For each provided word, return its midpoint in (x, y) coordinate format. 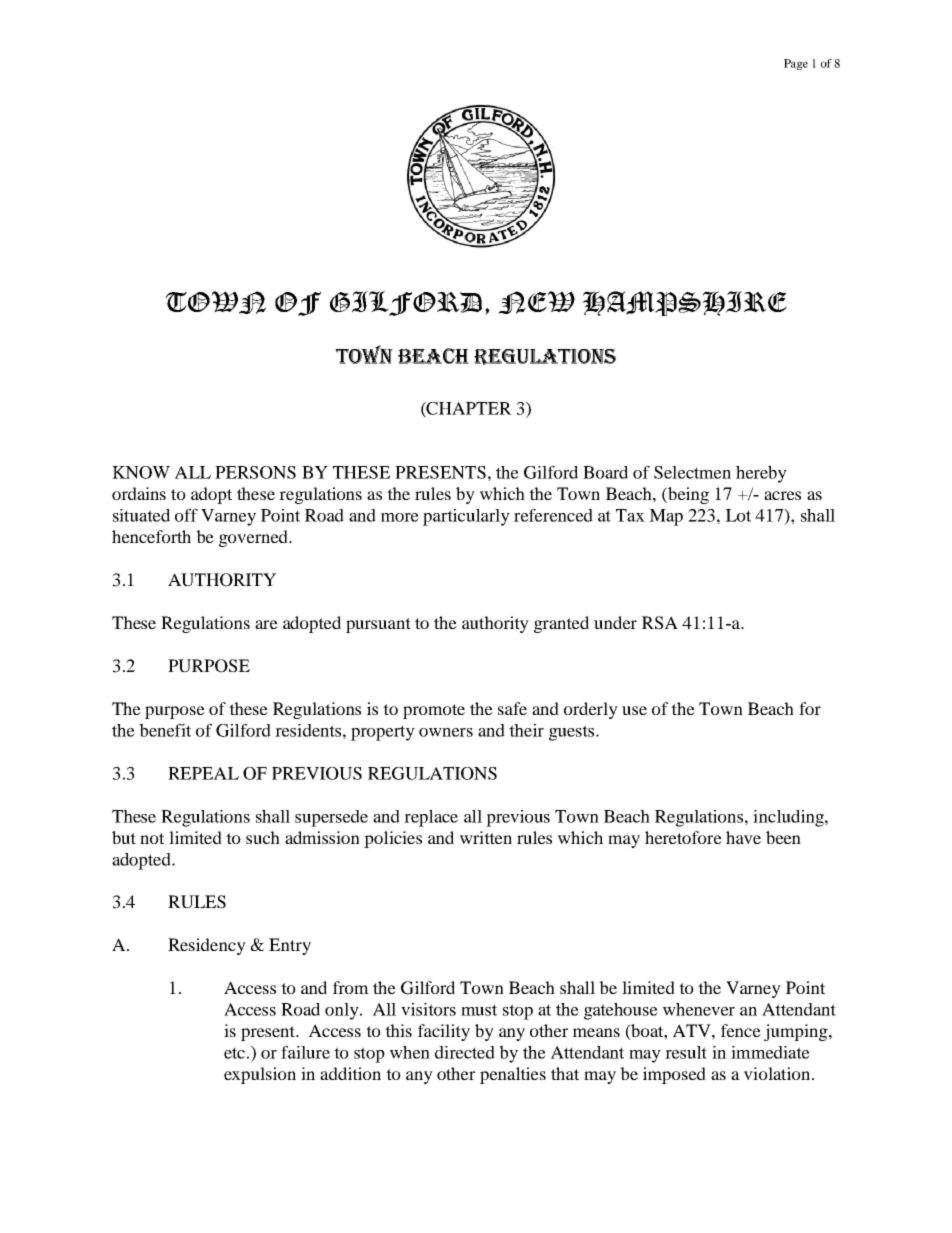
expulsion (260, 1075)
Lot (738, 515)
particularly (466, 517)
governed (254, 538)
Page (796, 64)
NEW (536, 302)
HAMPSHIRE (685, 303)
